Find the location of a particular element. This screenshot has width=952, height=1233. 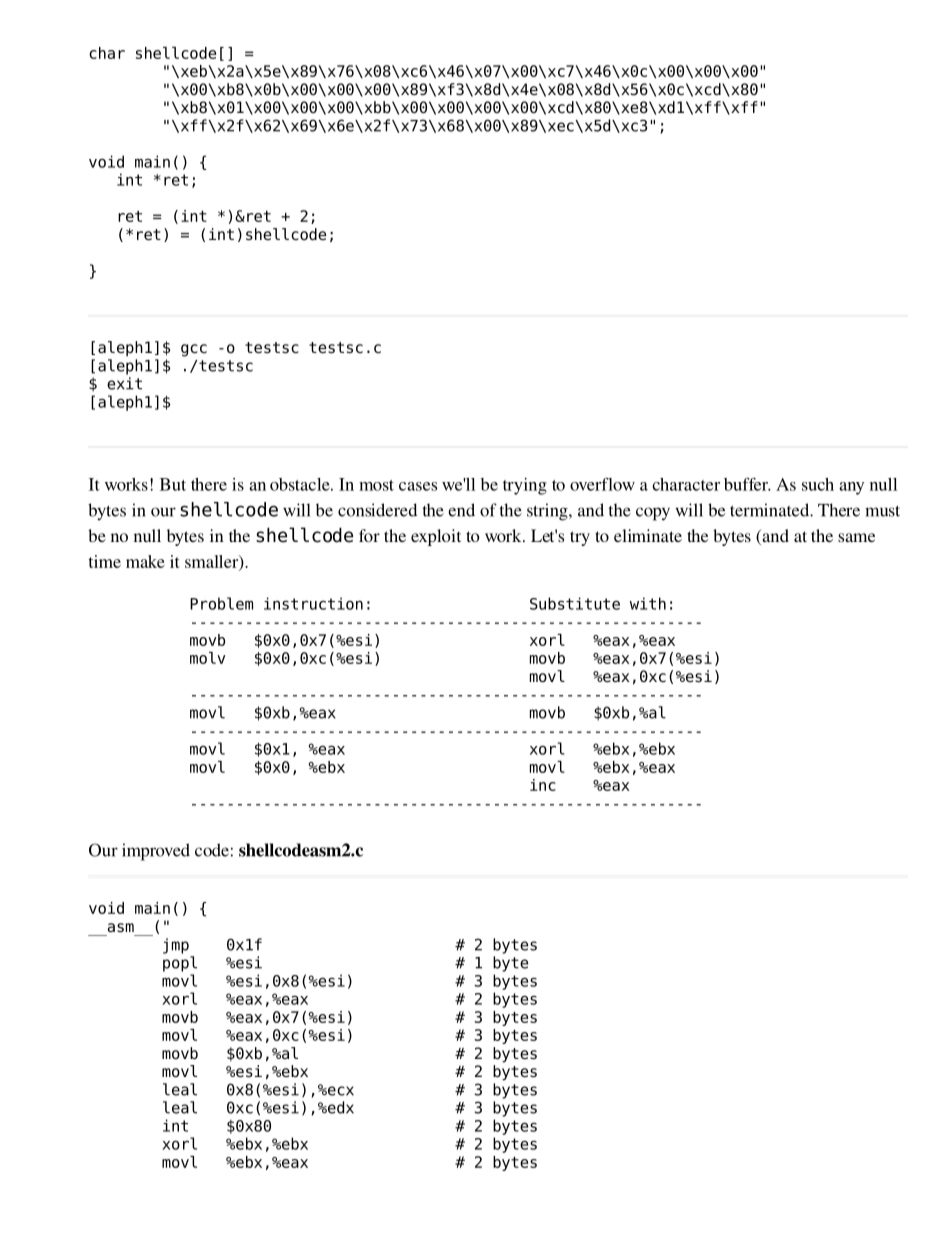

with is located at coordinates (648, 603).
